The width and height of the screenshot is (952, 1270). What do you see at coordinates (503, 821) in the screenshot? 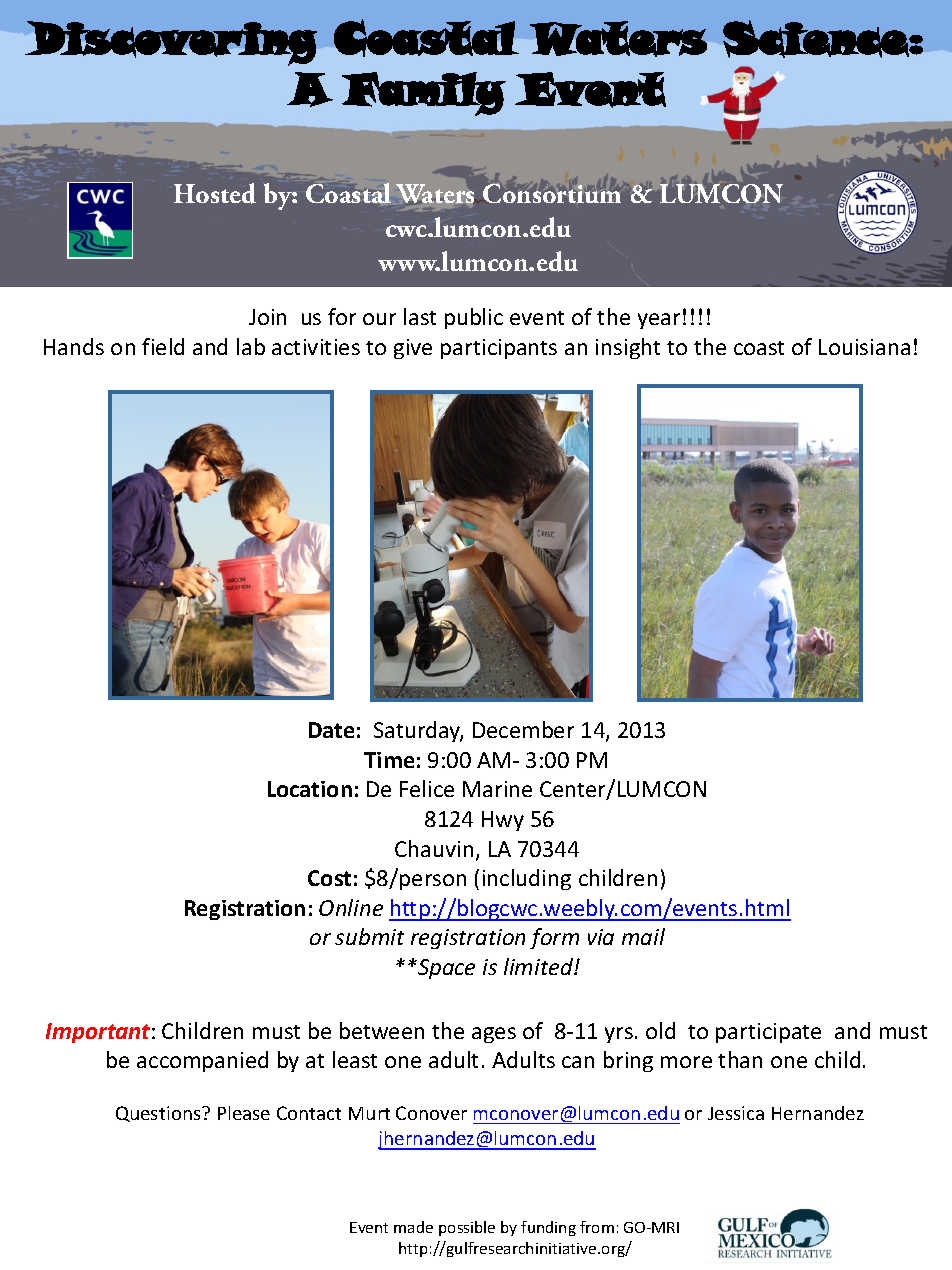
I see `Hwy` at bounding box center [503, 821].
